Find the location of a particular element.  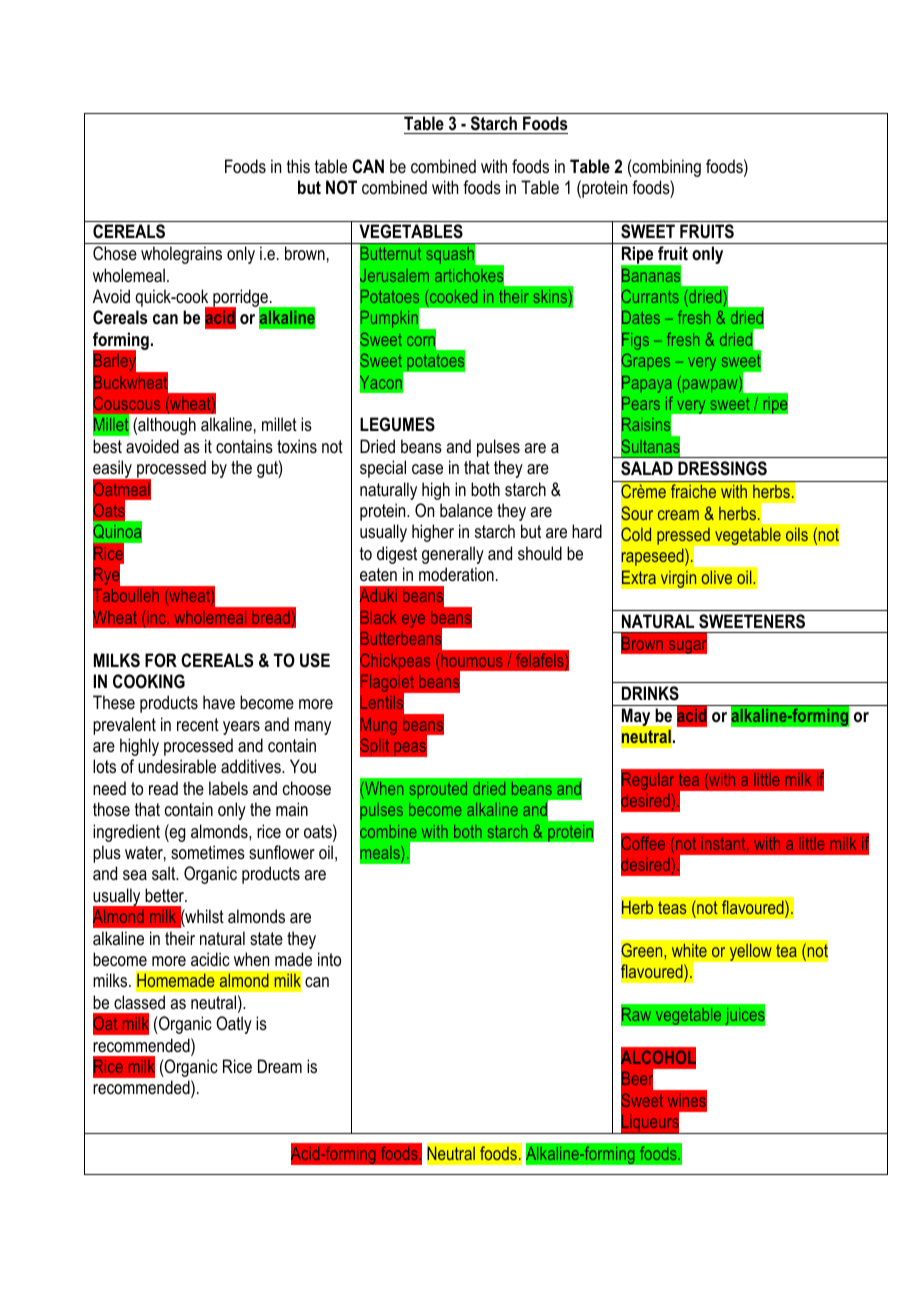

DRINKS is located at coordinates (650, 693).
